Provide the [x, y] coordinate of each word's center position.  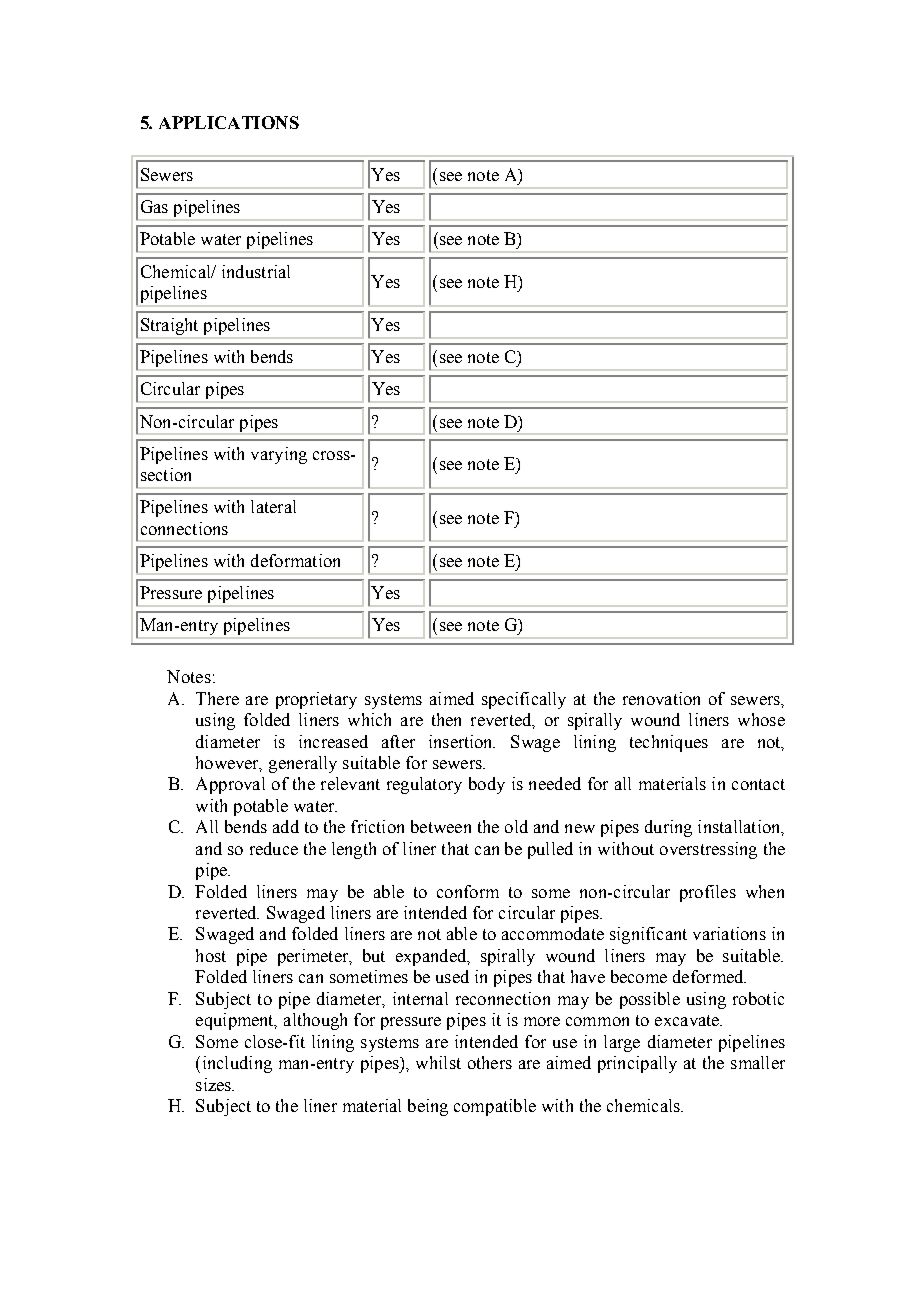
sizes [215, 1084]
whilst [438, 1062]
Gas [154, 206]
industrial [256, 271]
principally [637, 1064]
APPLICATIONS [229, 122]
